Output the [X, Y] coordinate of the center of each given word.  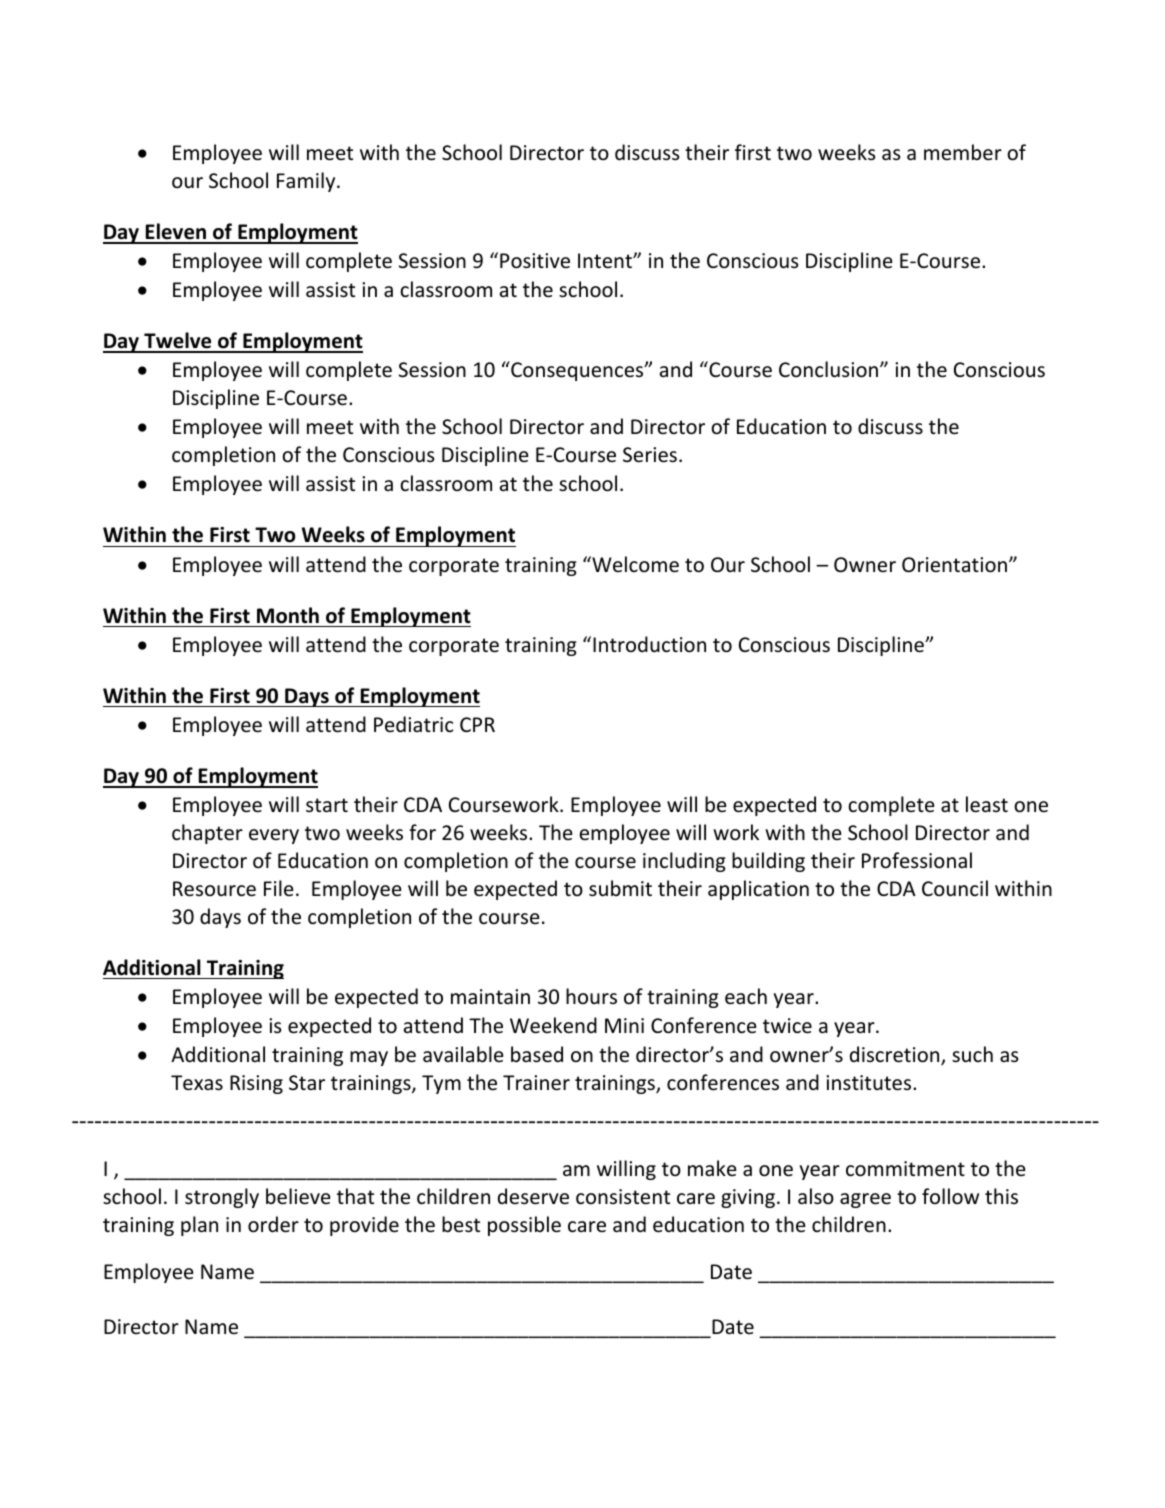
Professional [917, 860]
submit [620, 888]
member [963, 152]
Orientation [954, 565]
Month [288, 615]
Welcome [634, 564]
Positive [535, 261]
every [274, 836]
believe [298, 1196]
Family [307, 182]
